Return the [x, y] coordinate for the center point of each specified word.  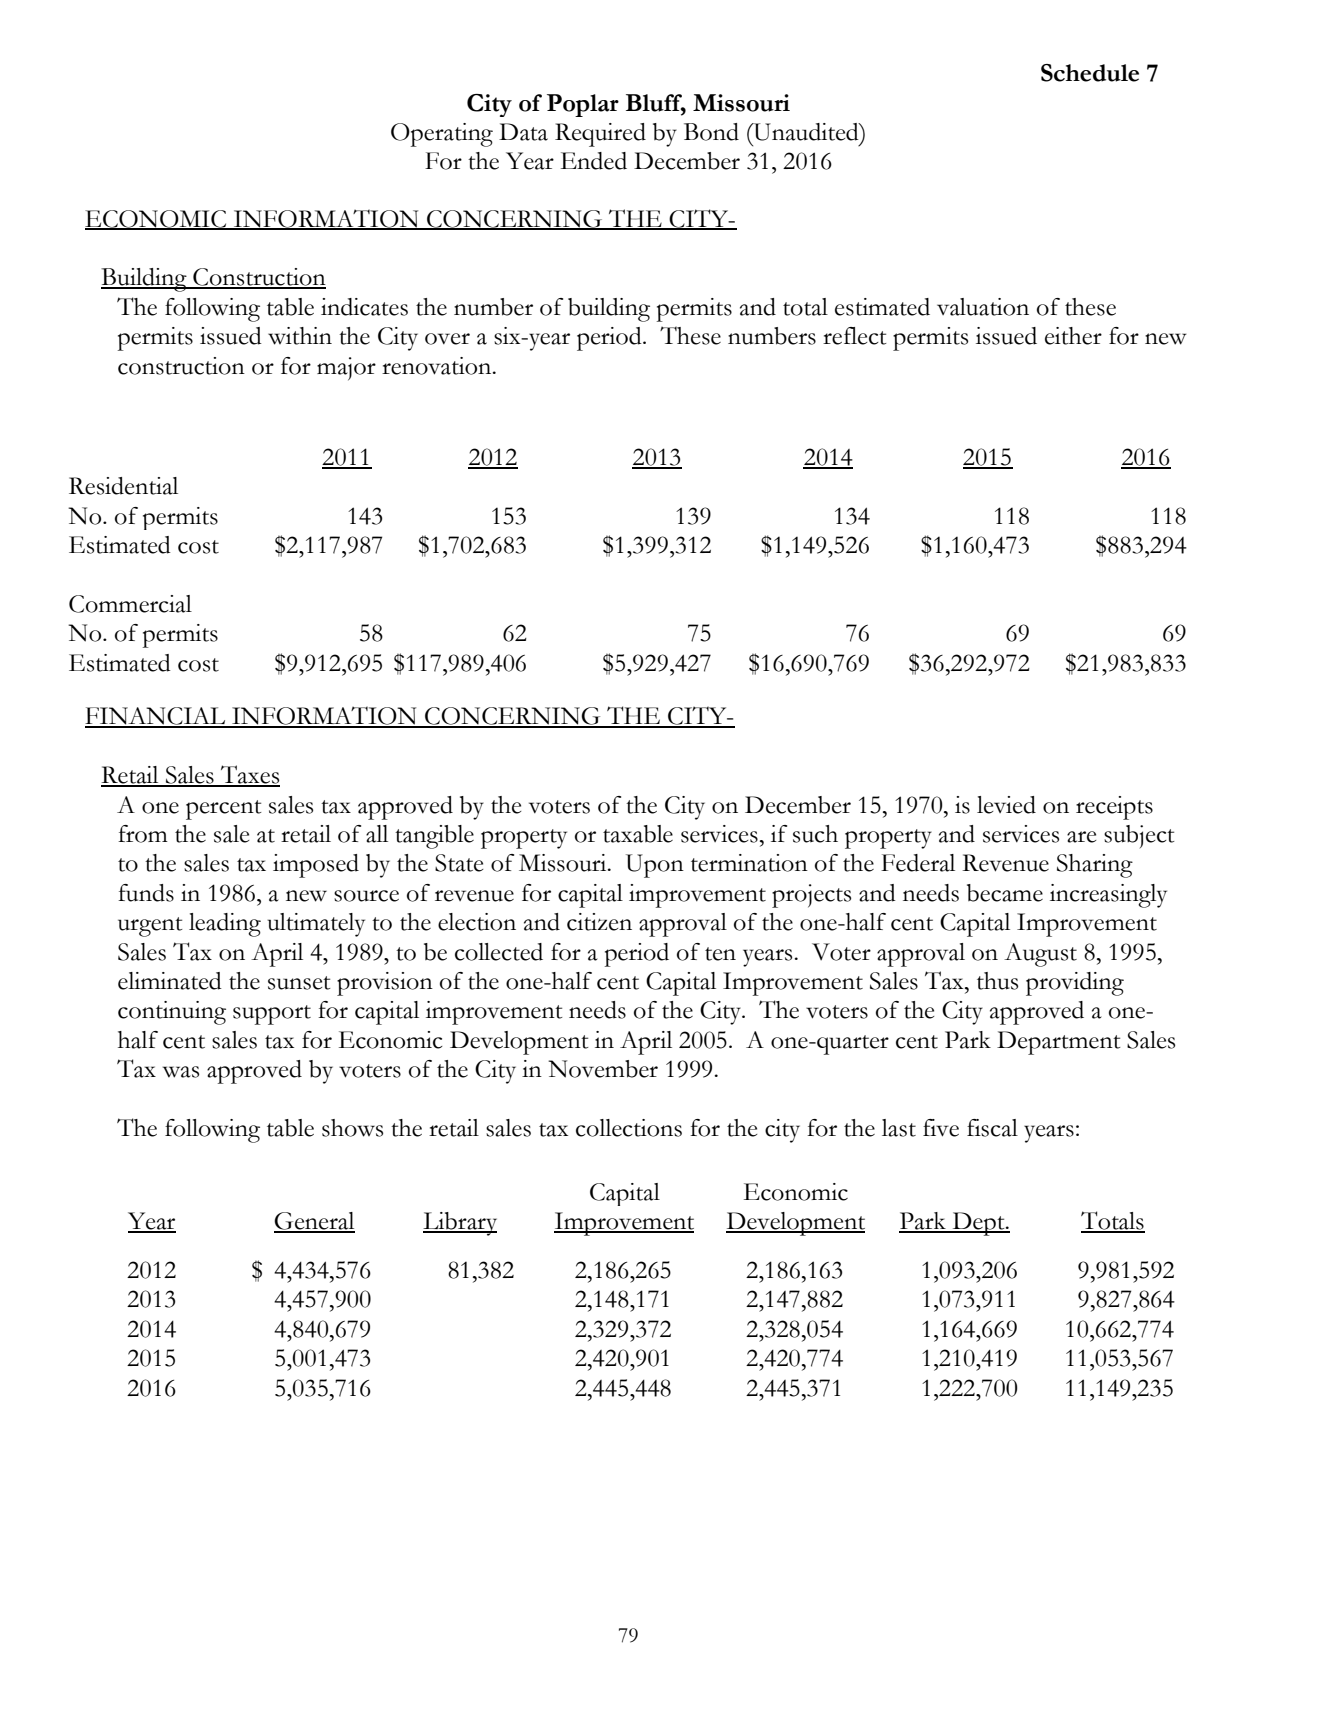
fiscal [992, 1128]
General [314, 1222]
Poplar [583, 105]
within [300, 336]
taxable [638, 834]
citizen [599, 922]
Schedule [1090, 73]
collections [629, 1128]
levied [1006, 805]
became [1005, 893]
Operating [442, 135]
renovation [438, 366]
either [1073, 336]
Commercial [130, 604]
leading [225, 925]
